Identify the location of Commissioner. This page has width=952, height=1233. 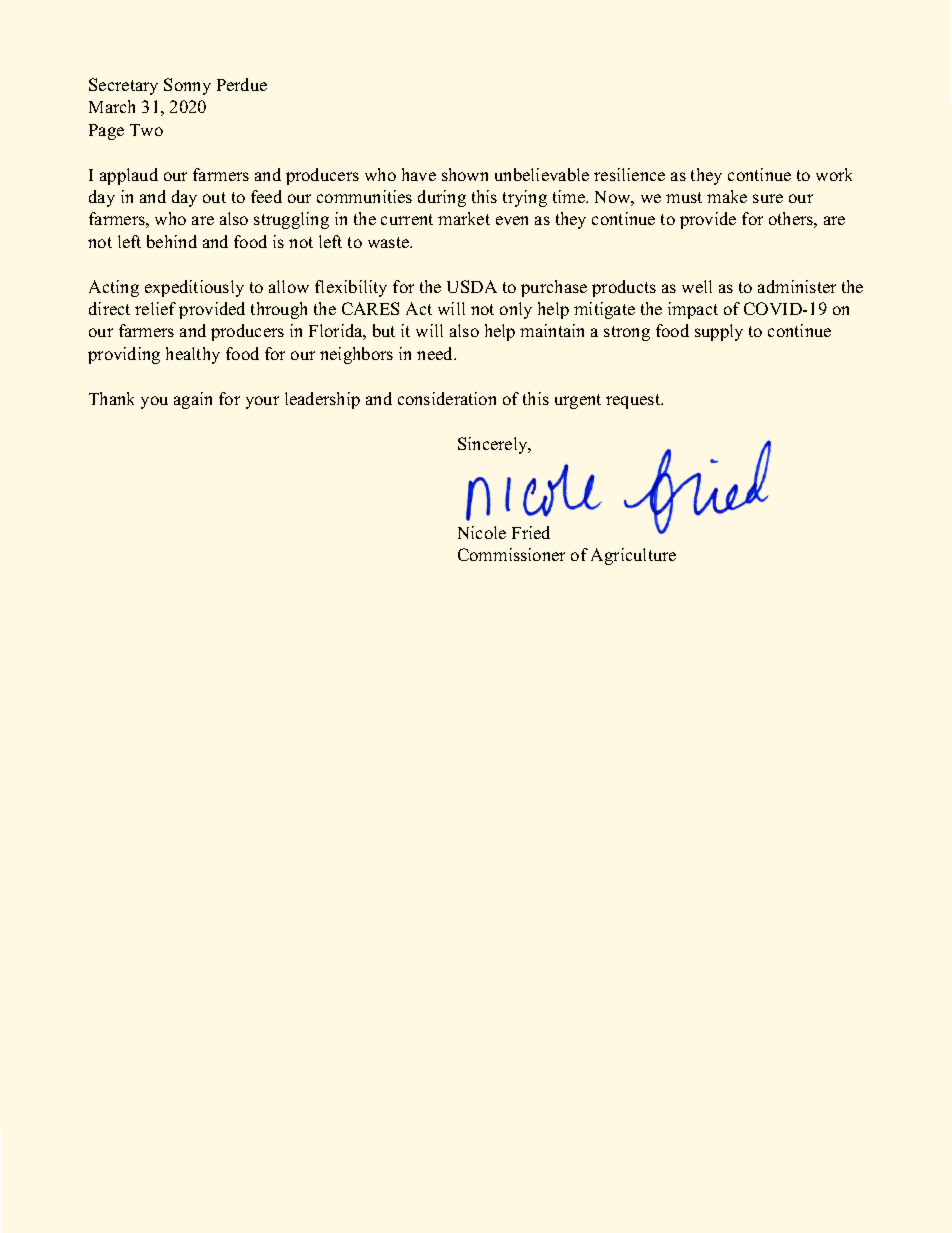
(511, 554).
